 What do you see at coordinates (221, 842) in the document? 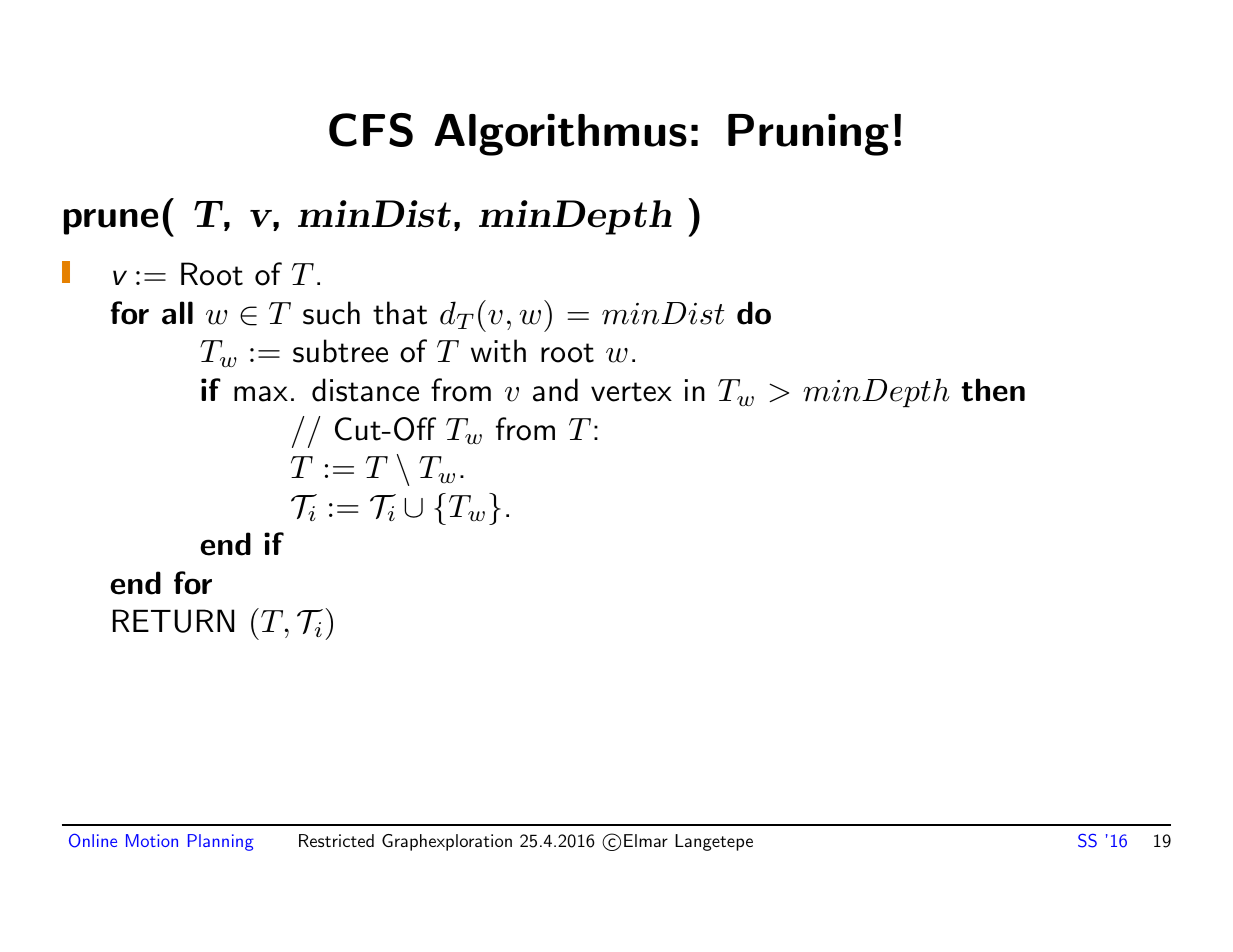
I see `Planning` at bounding box center [221, 842].
